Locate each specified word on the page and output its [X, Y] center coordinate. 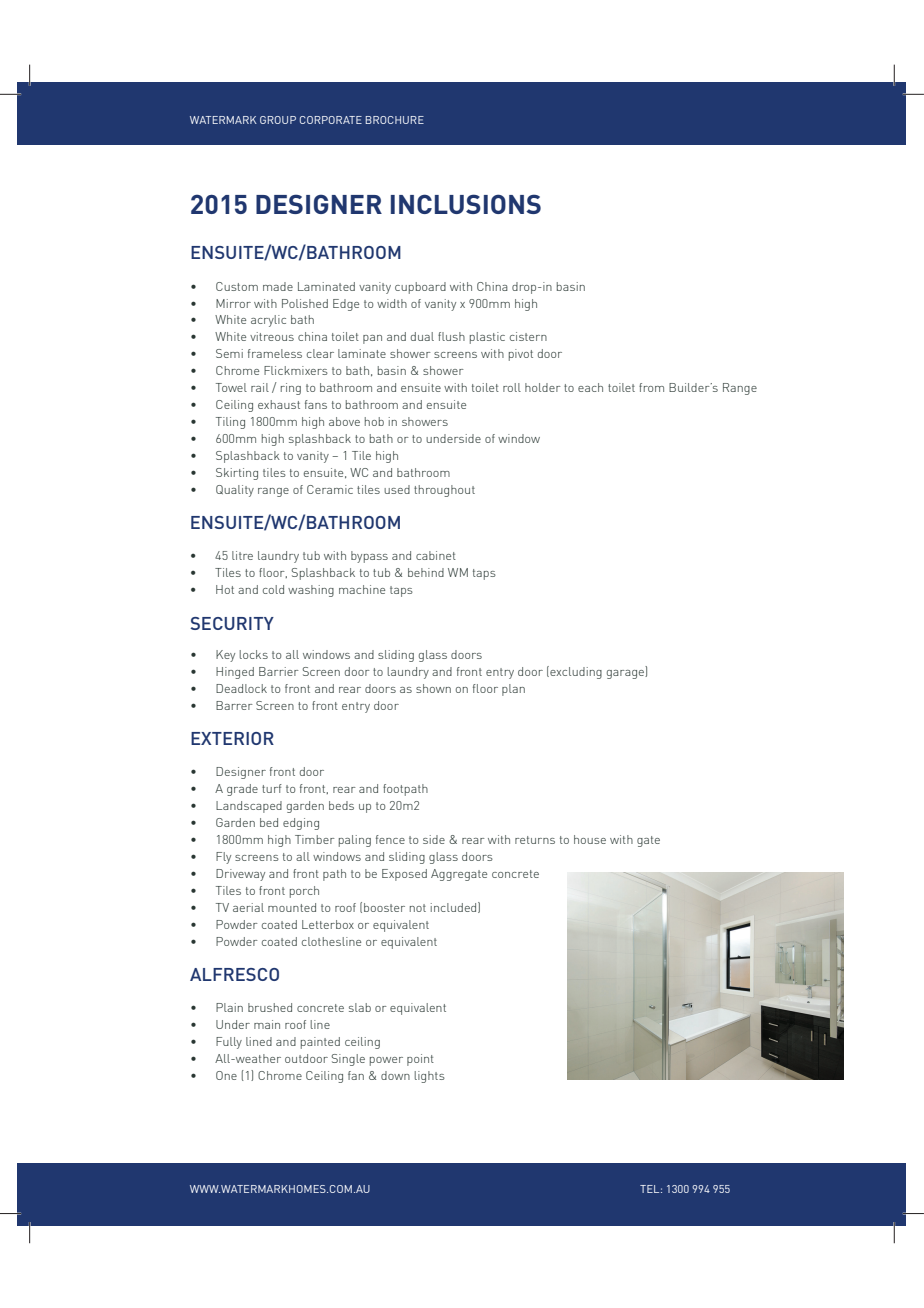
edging [301, 824]
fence [390, 839]
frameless [275, 353]
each [590, 387]
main [267, 1024]
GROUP [278, 120]
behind [426, 572]
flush [451, 336]
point [420, 1060]
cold [273, 589]
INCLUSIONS [466, 204]
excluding [575, 672]
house [590, 839]
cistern [528, 336]
